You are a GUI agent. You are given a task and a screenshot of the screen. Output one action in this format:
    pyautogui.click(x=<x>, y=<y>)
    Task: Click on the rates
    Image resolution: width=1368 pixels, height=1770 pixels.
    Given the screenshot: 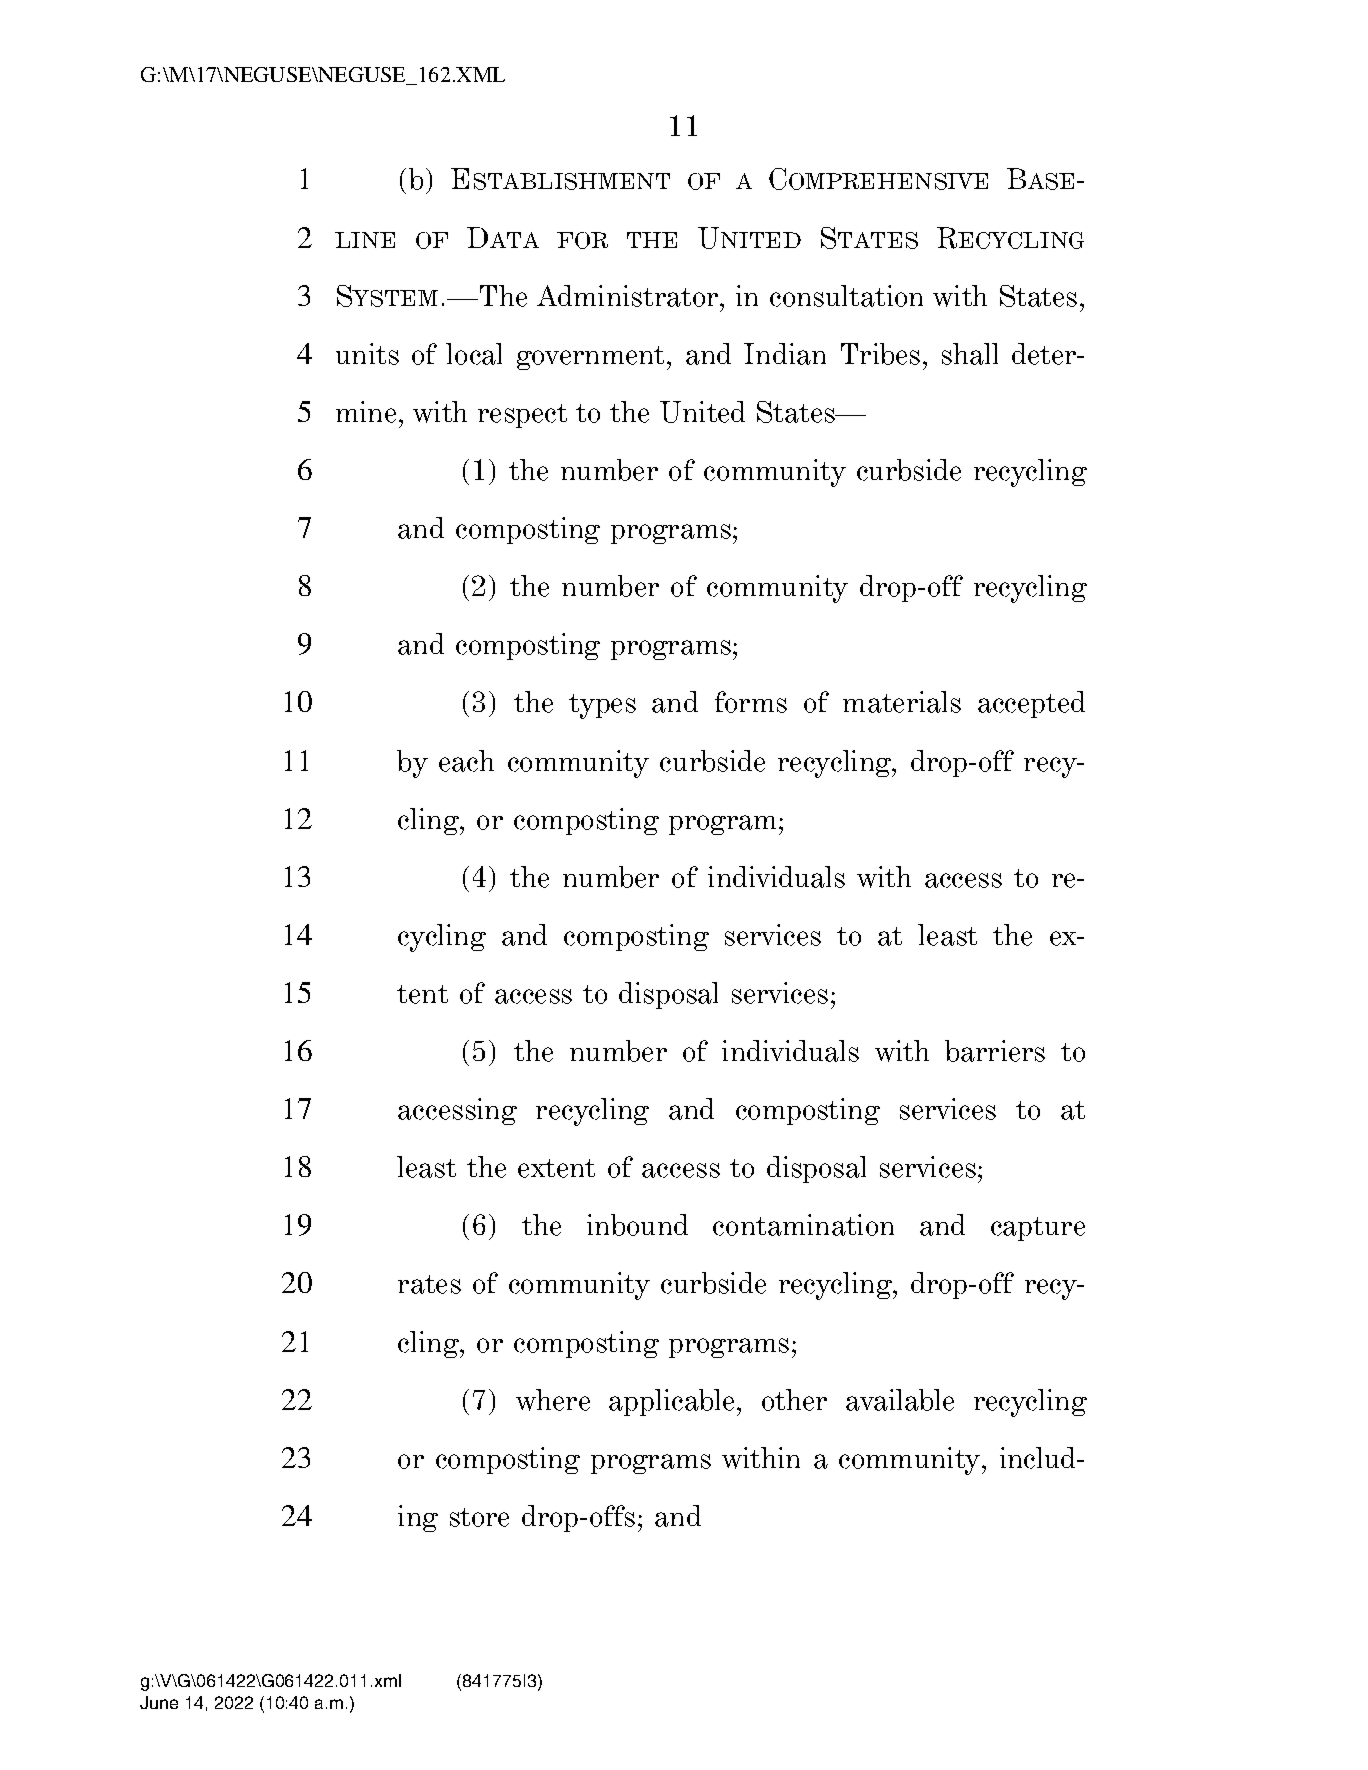 What is the action you would take?
    pyautogui.click(x=429, y=1284)
